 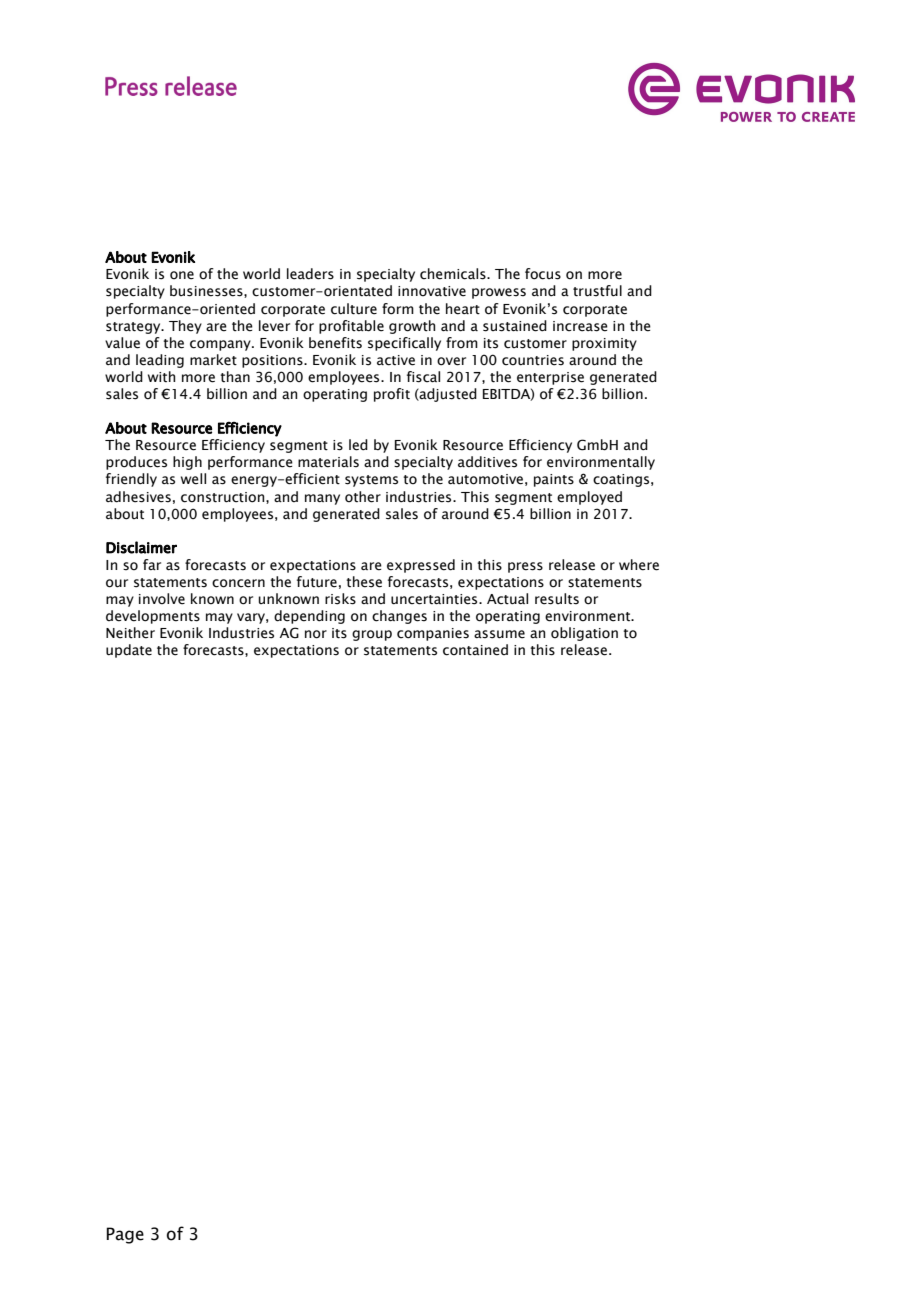 What do you see at coordinates (125, 1235) in the page?
I see `Page` at bounding box center [125, 1235].
